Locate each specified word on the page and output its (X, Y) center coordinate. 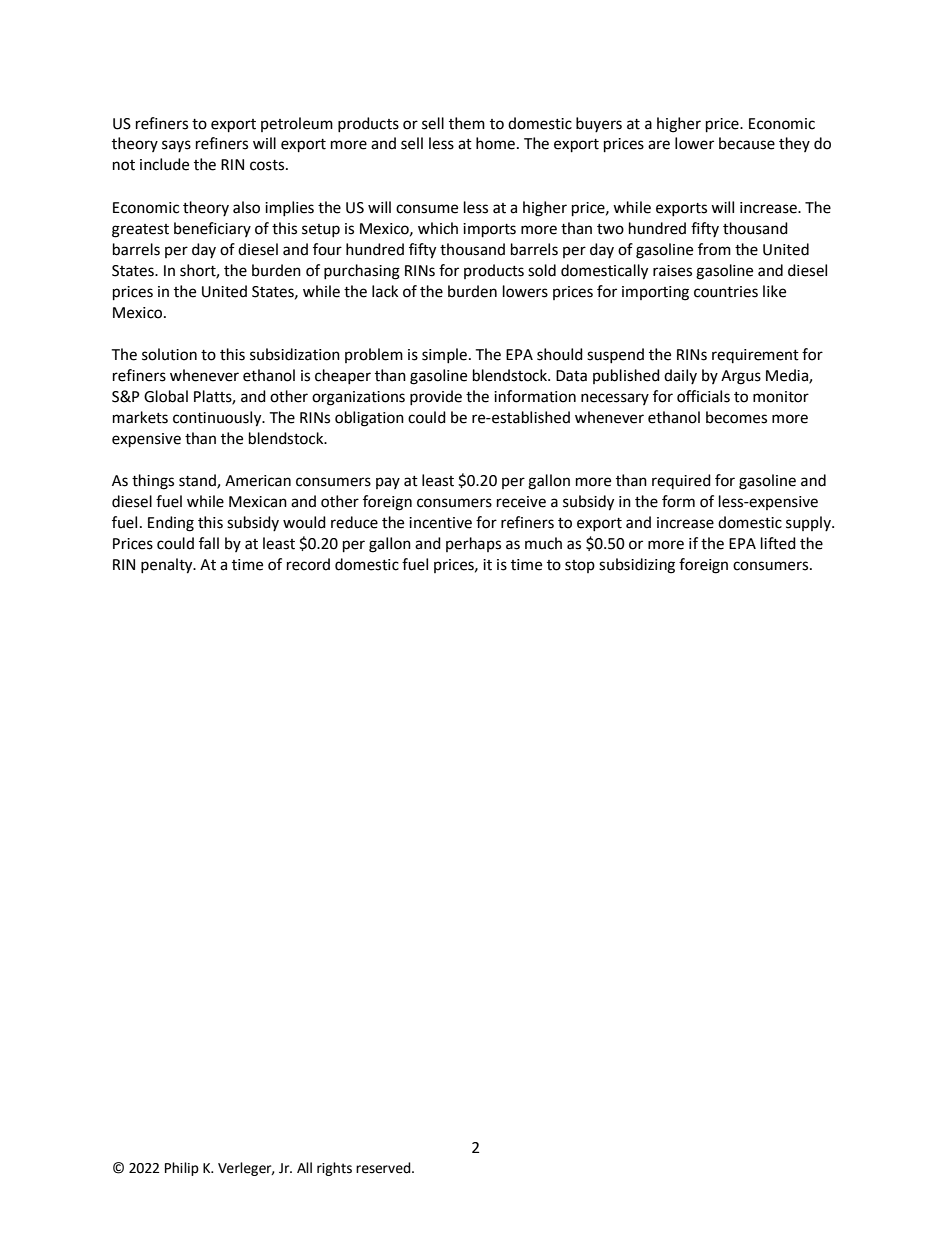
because (747, 143)
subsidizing (637, 566)
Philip (182, 1169)
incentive (440, 523)
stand (198, 481)
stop (580, 566)
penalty (168, 566)
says (176, 146)
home (495, 143)
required (681, 481)
